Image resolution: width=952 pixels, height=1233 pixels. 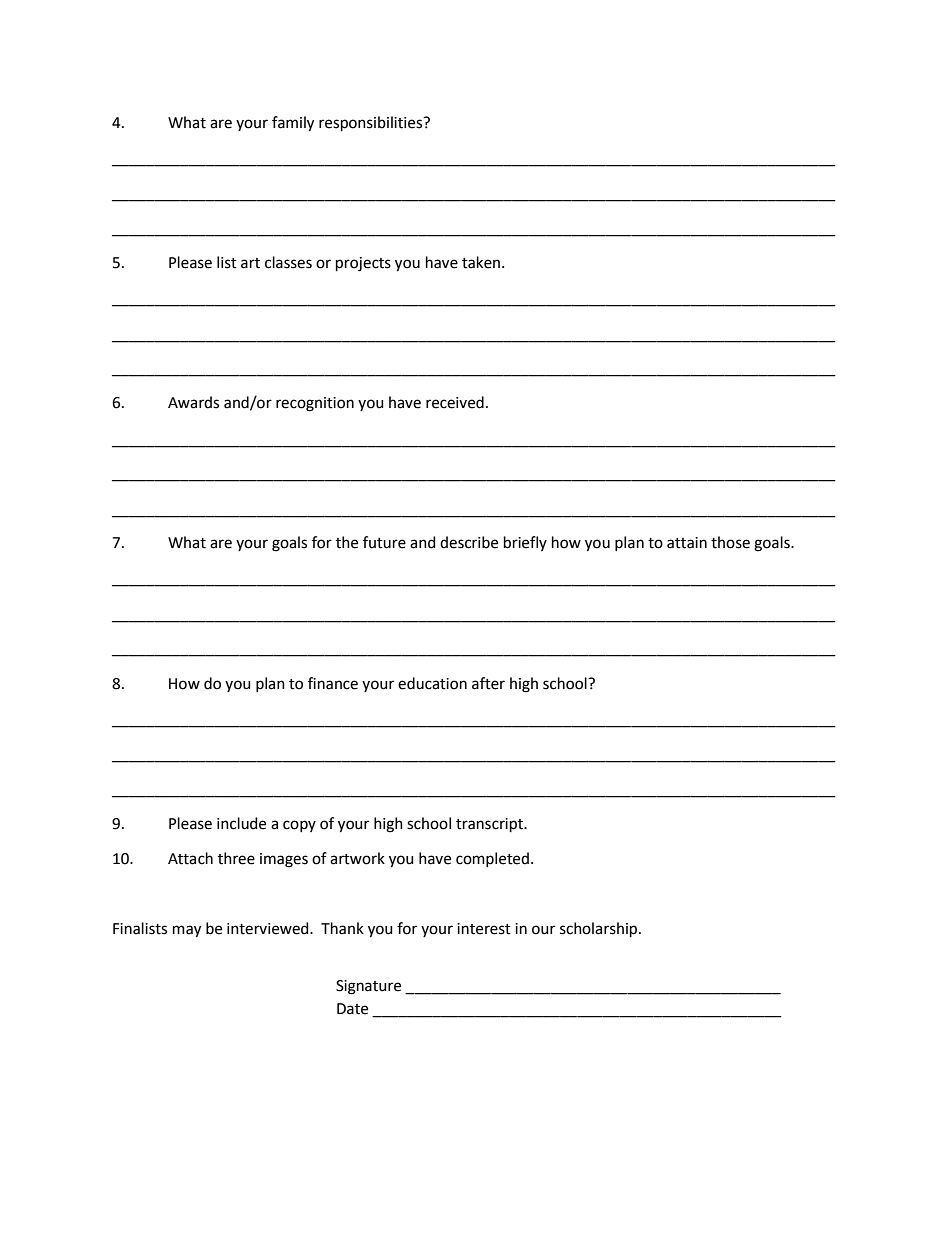 What do you see at coordinates (193, 402) in the screenshot?
I see `Awards` at bounding box center [193, 402].
